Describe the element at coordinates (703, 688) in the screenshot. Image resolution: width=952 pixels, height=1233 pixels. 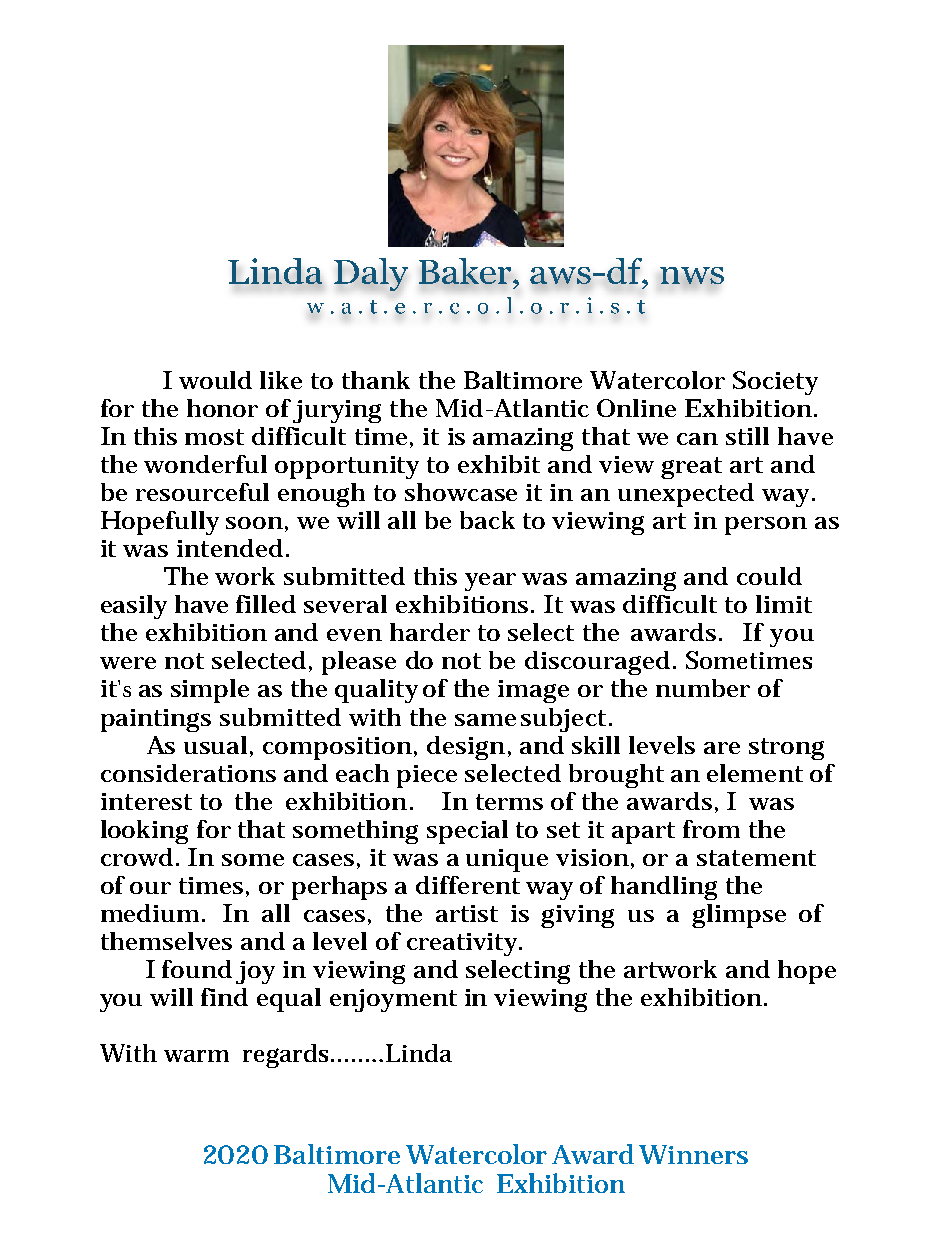
I see `number` at that location.
